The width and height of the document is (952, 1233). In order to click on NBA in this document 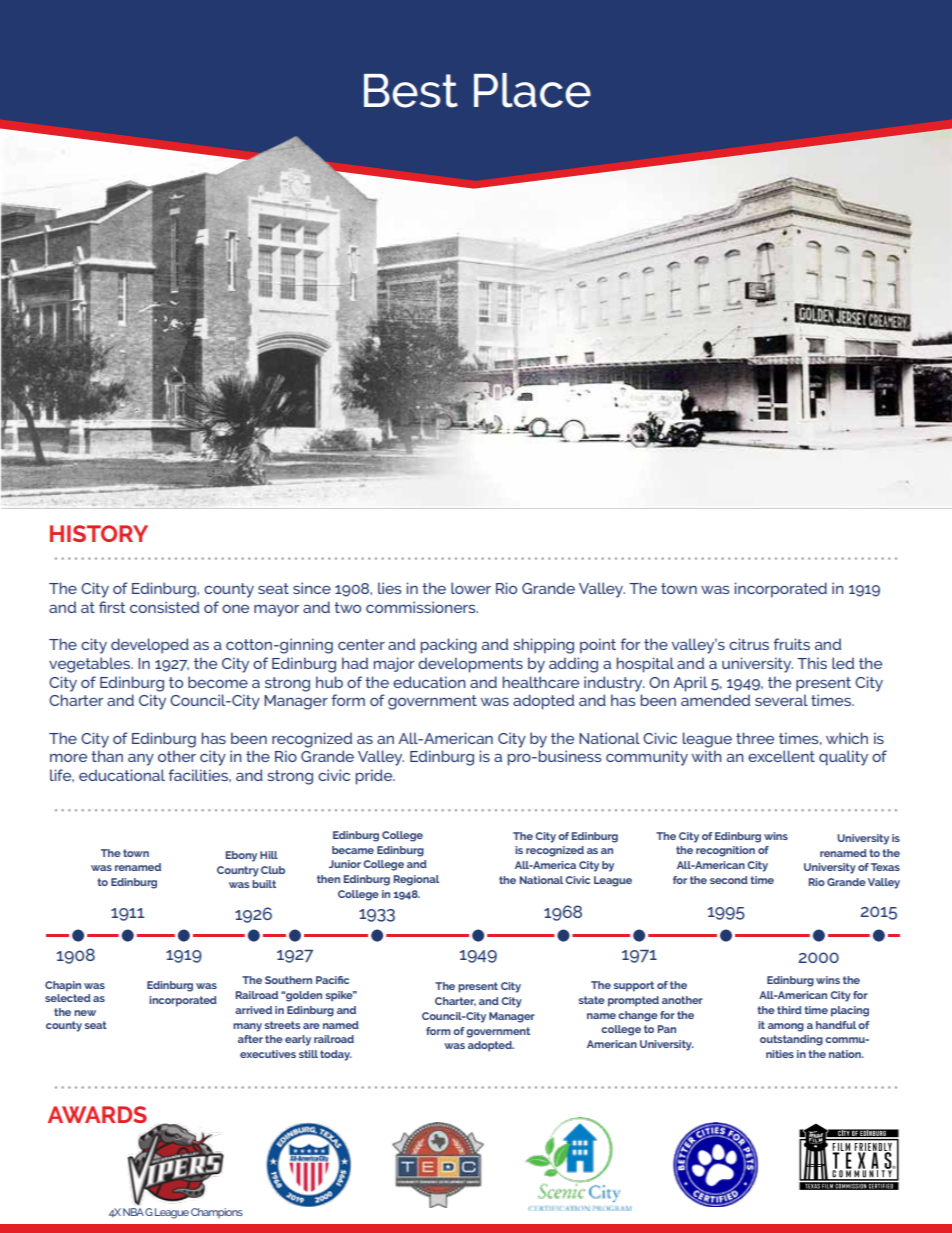, I will do `click(133, 1212)`.
